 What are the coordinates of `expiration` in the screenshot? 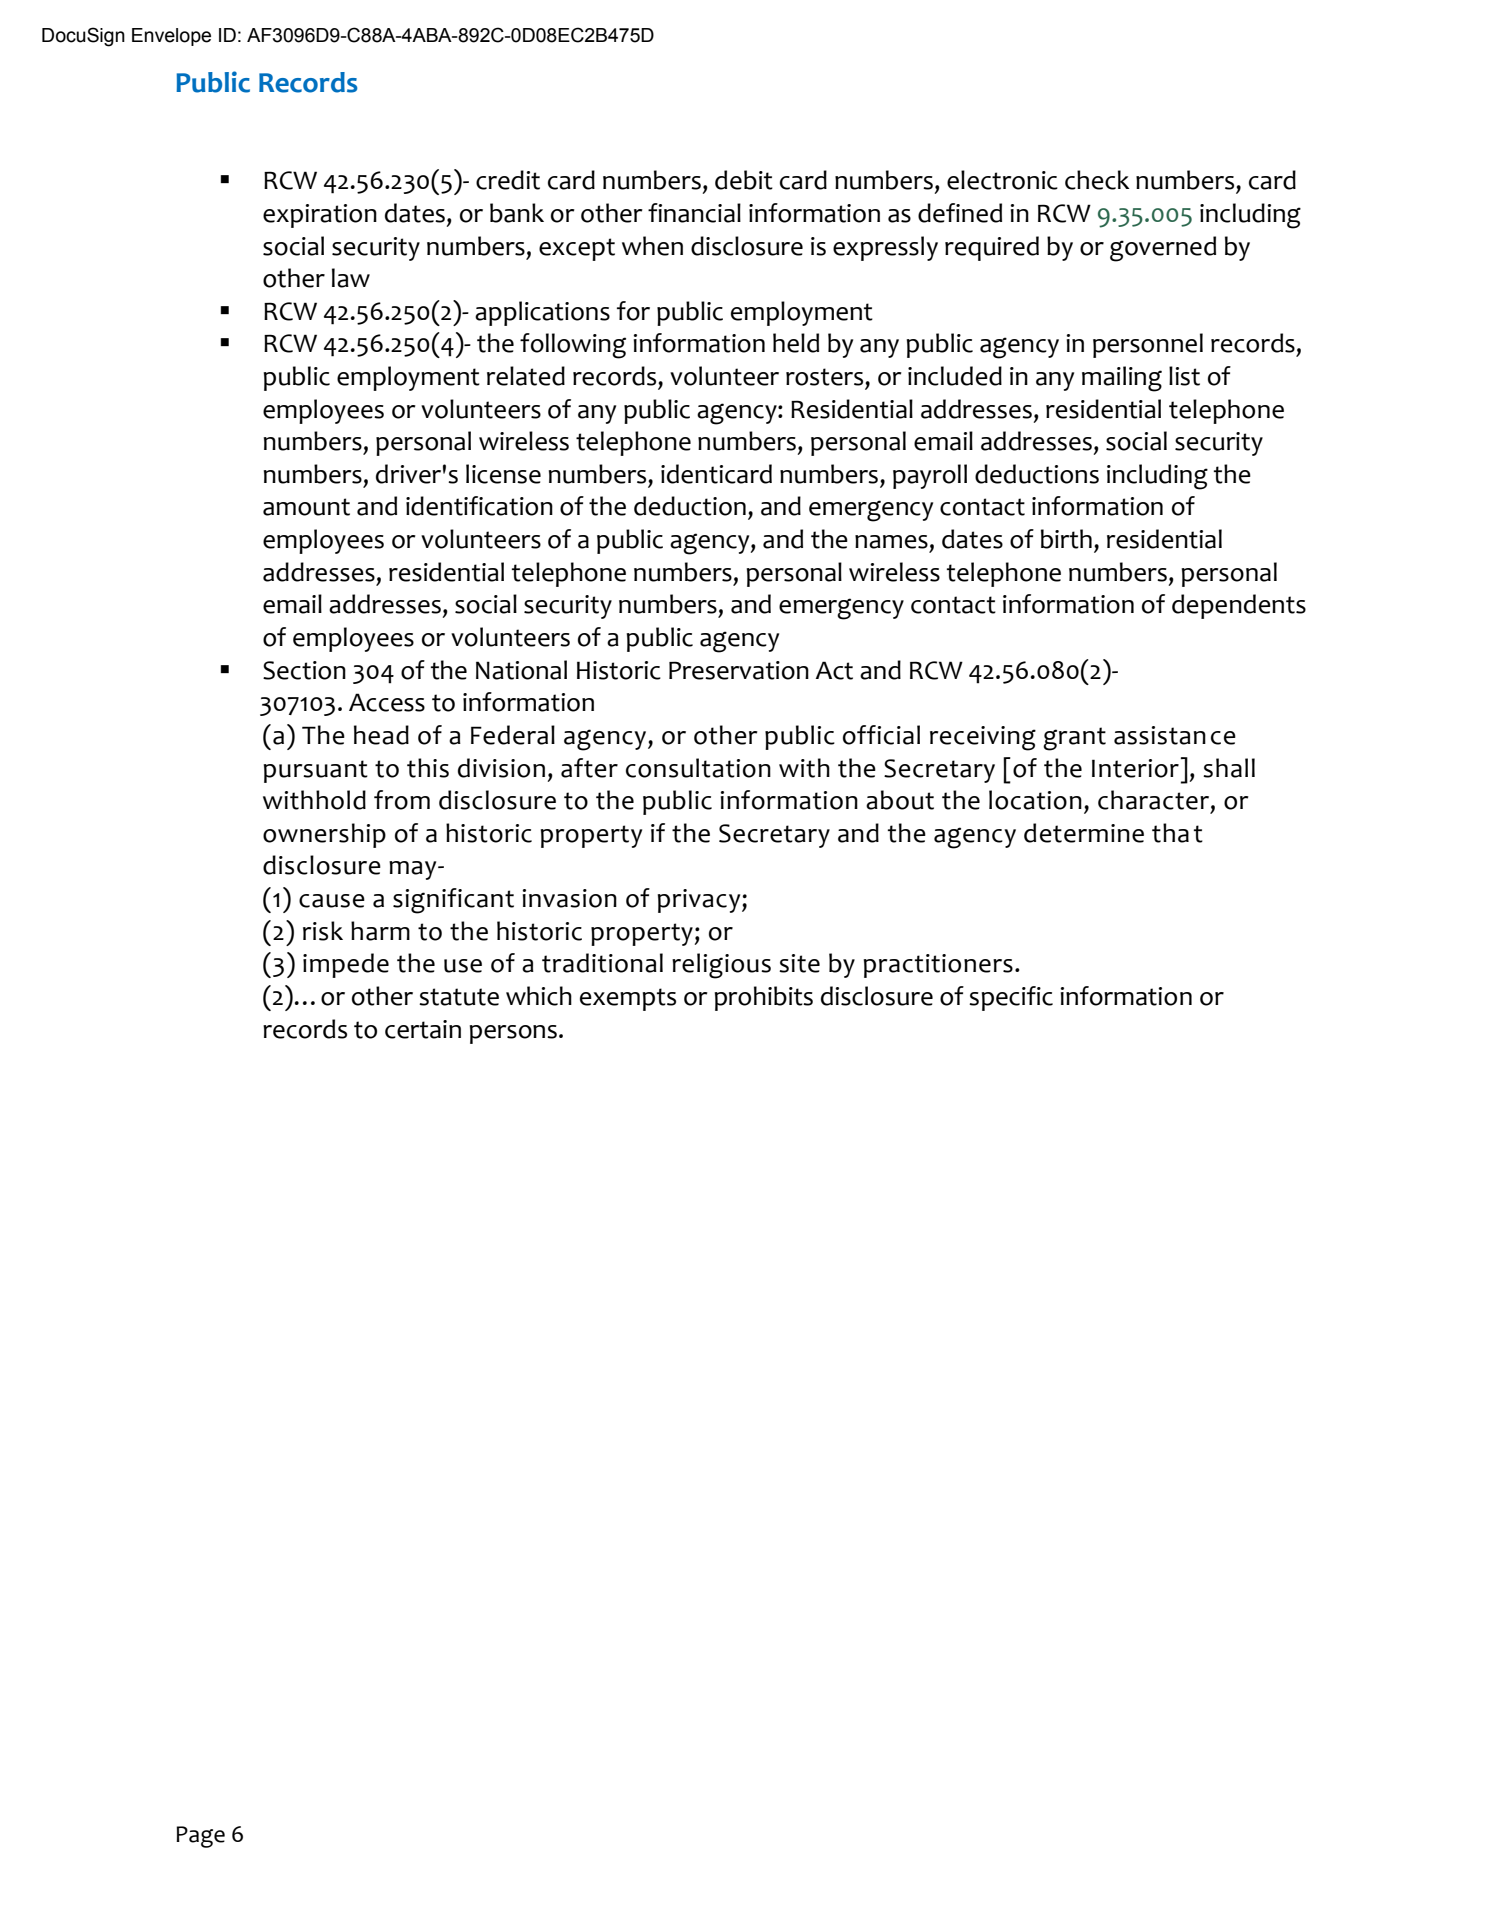 It's located at (320, 216).
